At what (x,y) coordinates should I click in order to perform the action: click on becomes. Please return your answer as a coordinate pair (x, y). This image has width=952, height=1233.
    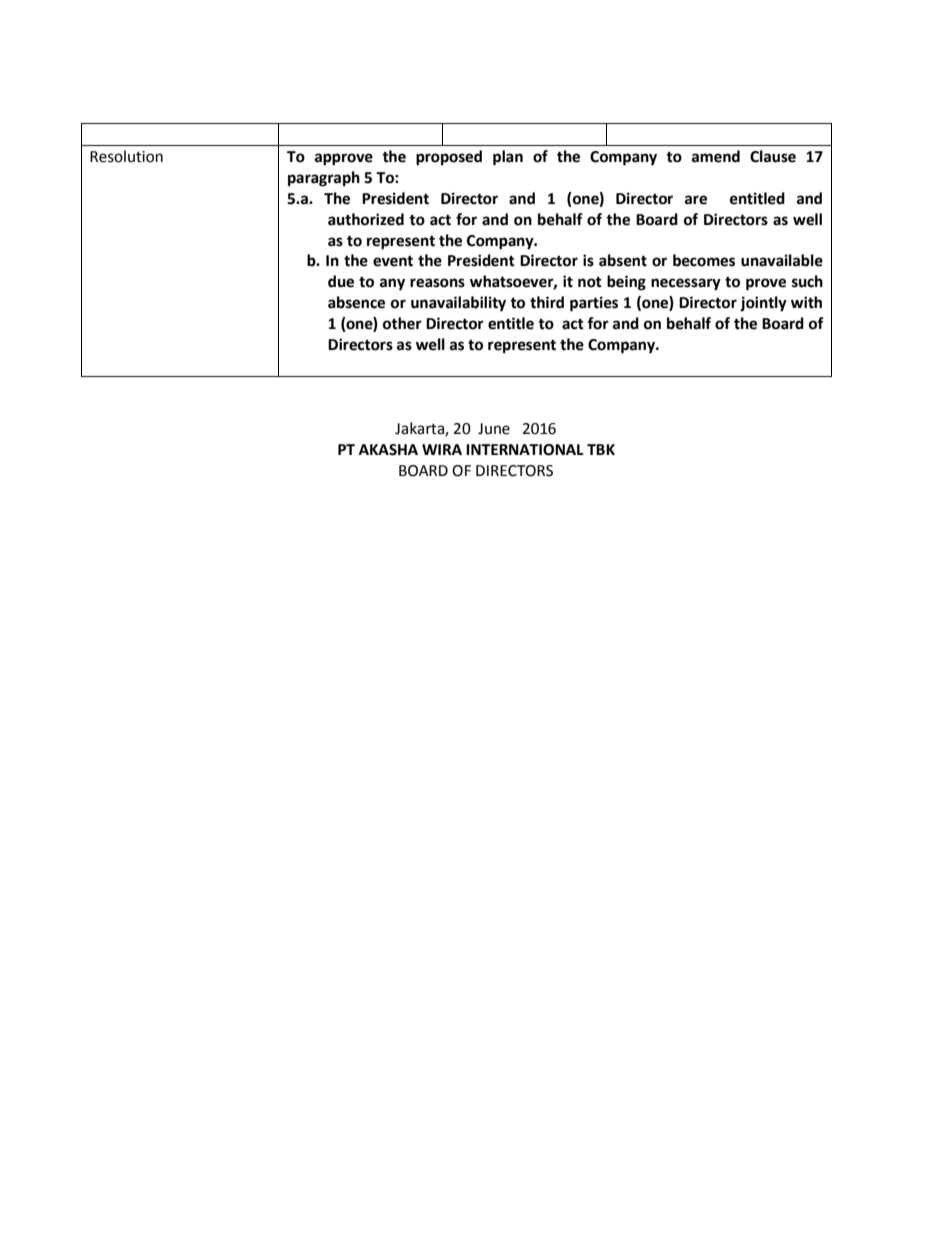
    Looking at the image, I should click on (704, 260).
